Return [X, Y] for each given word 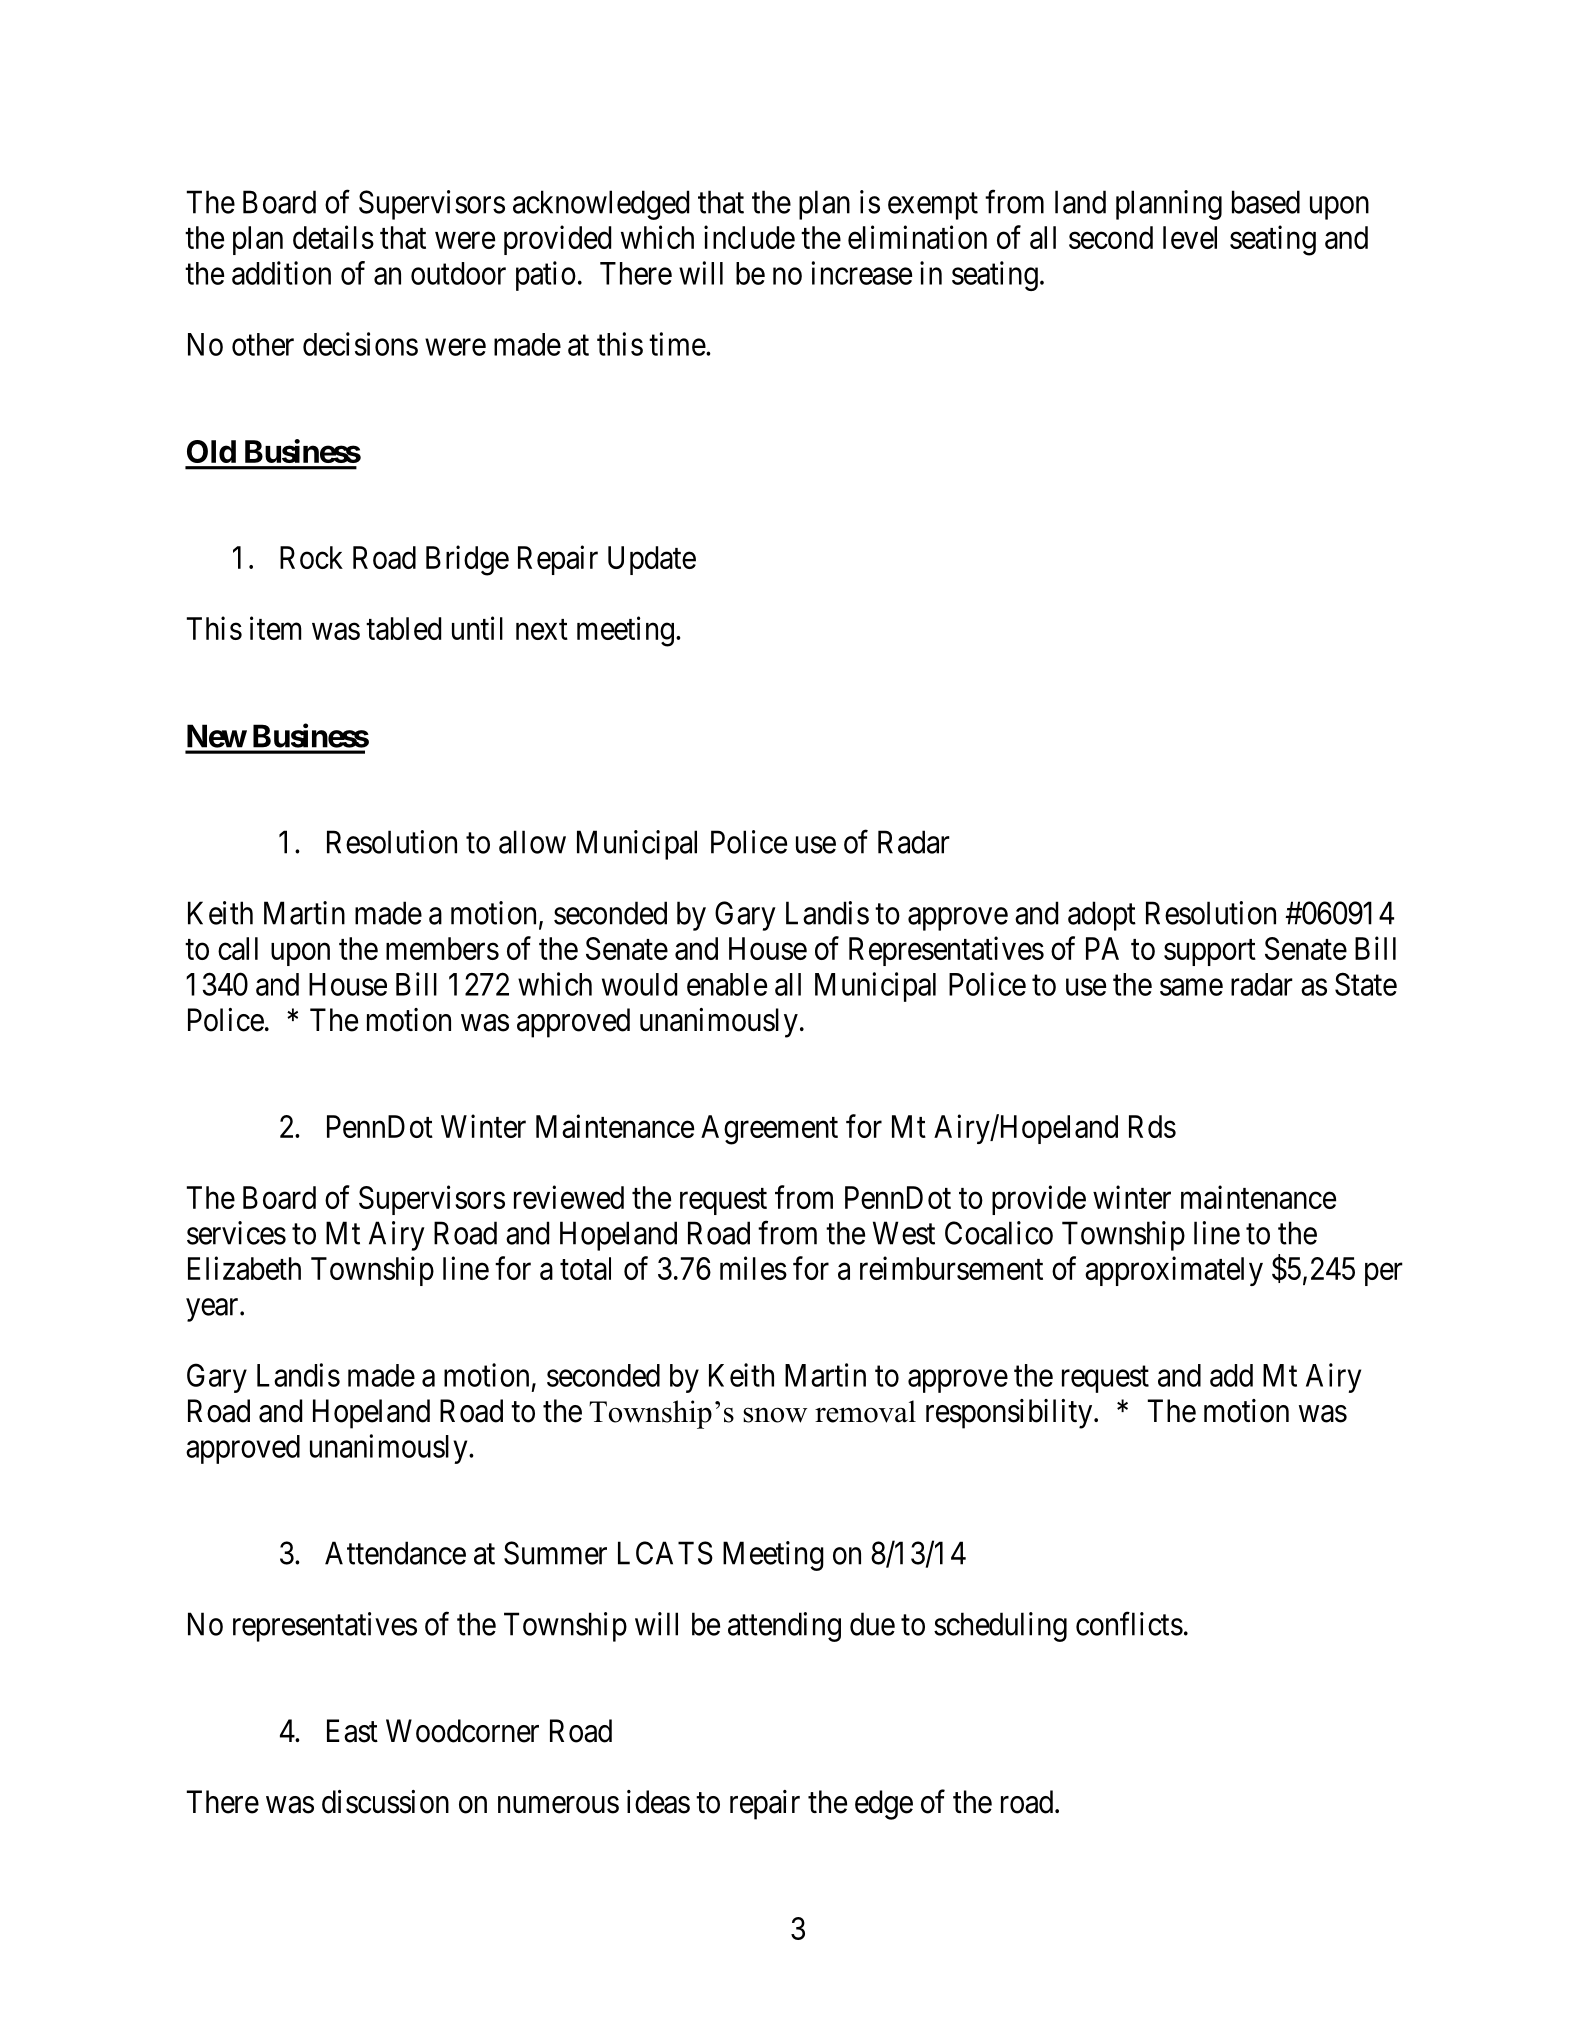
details [333, 237]
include [749, 237]
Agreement [769, 1130]
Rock [311, 557]
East [352, 1731]
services [236, 1233]
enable [727, 984]
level [1190, 237]
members [442, 948]
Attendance [395, 1553]
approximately [1174, 1271]
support [1210, 952]
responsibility [1010, 1414]
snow [775, 1415]
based [1266, 202]
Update [652, 560]
